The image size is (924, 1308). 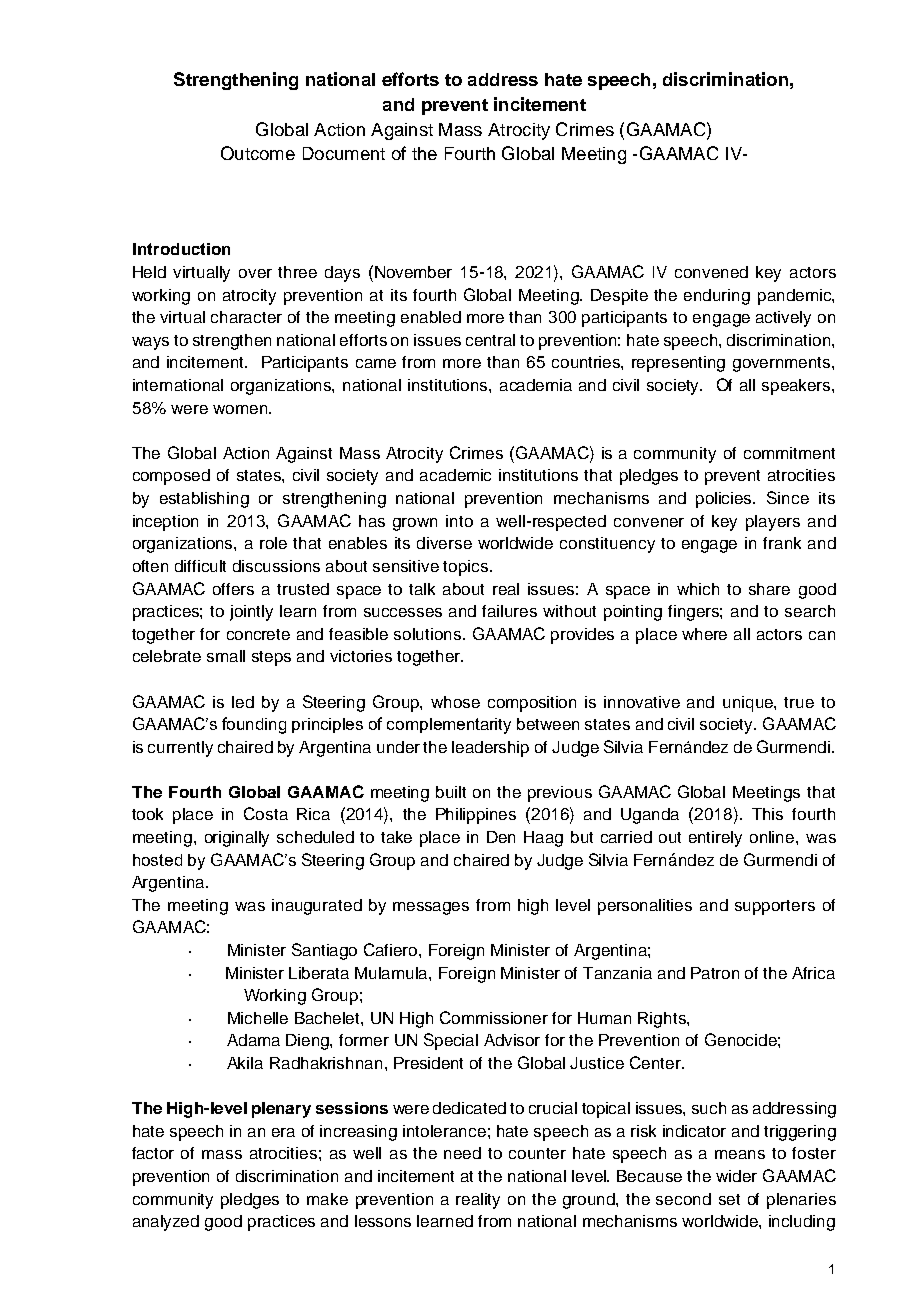 I want to click on November, so click(x=413, y=272).
